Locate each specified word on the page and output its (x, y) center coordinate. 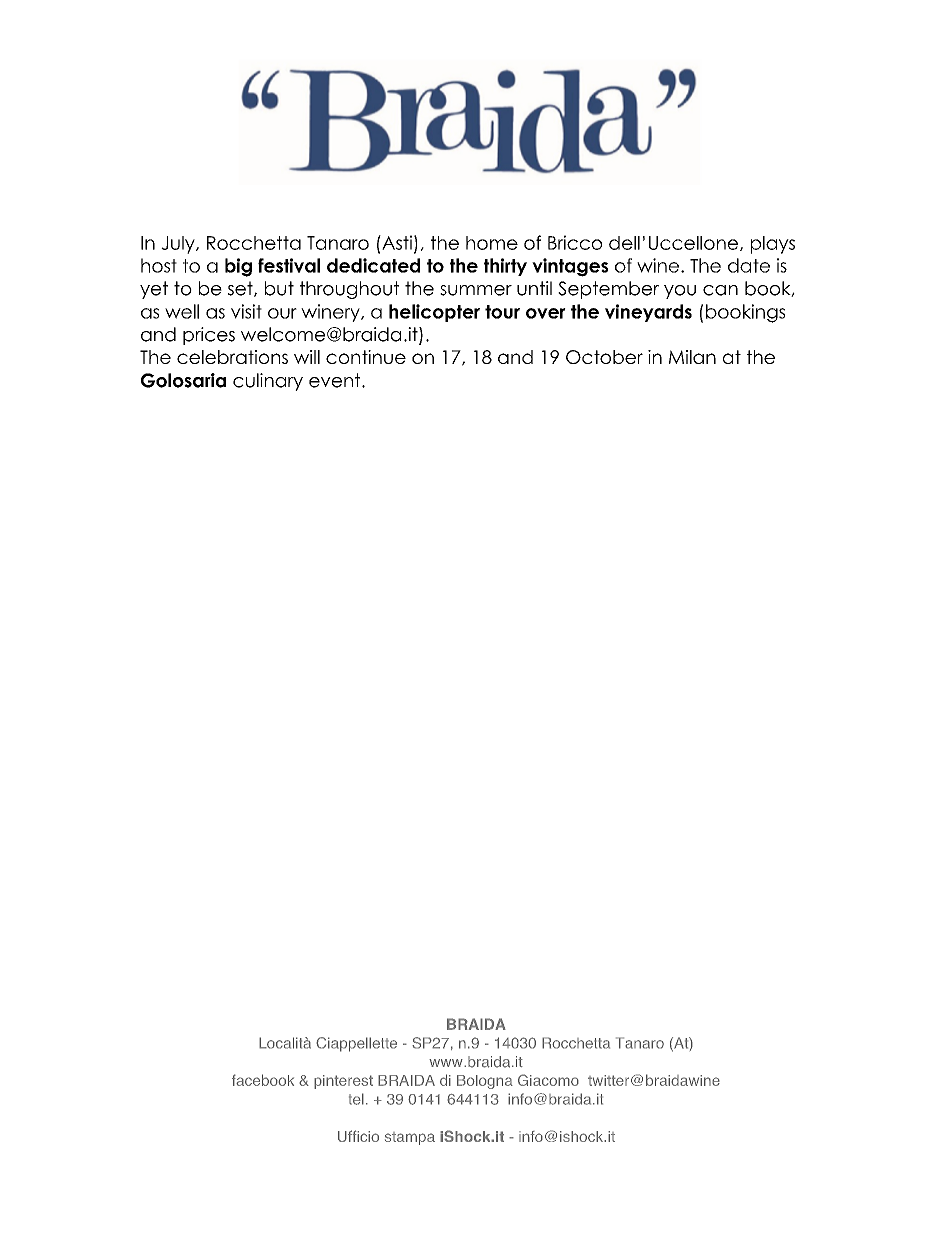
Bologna (485, 1082)
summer (476, 290)
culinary (268, 382)
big (238, 267)
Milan (692, 357)
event (336, 380)
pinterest (343, 1082)
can (720, 290)
